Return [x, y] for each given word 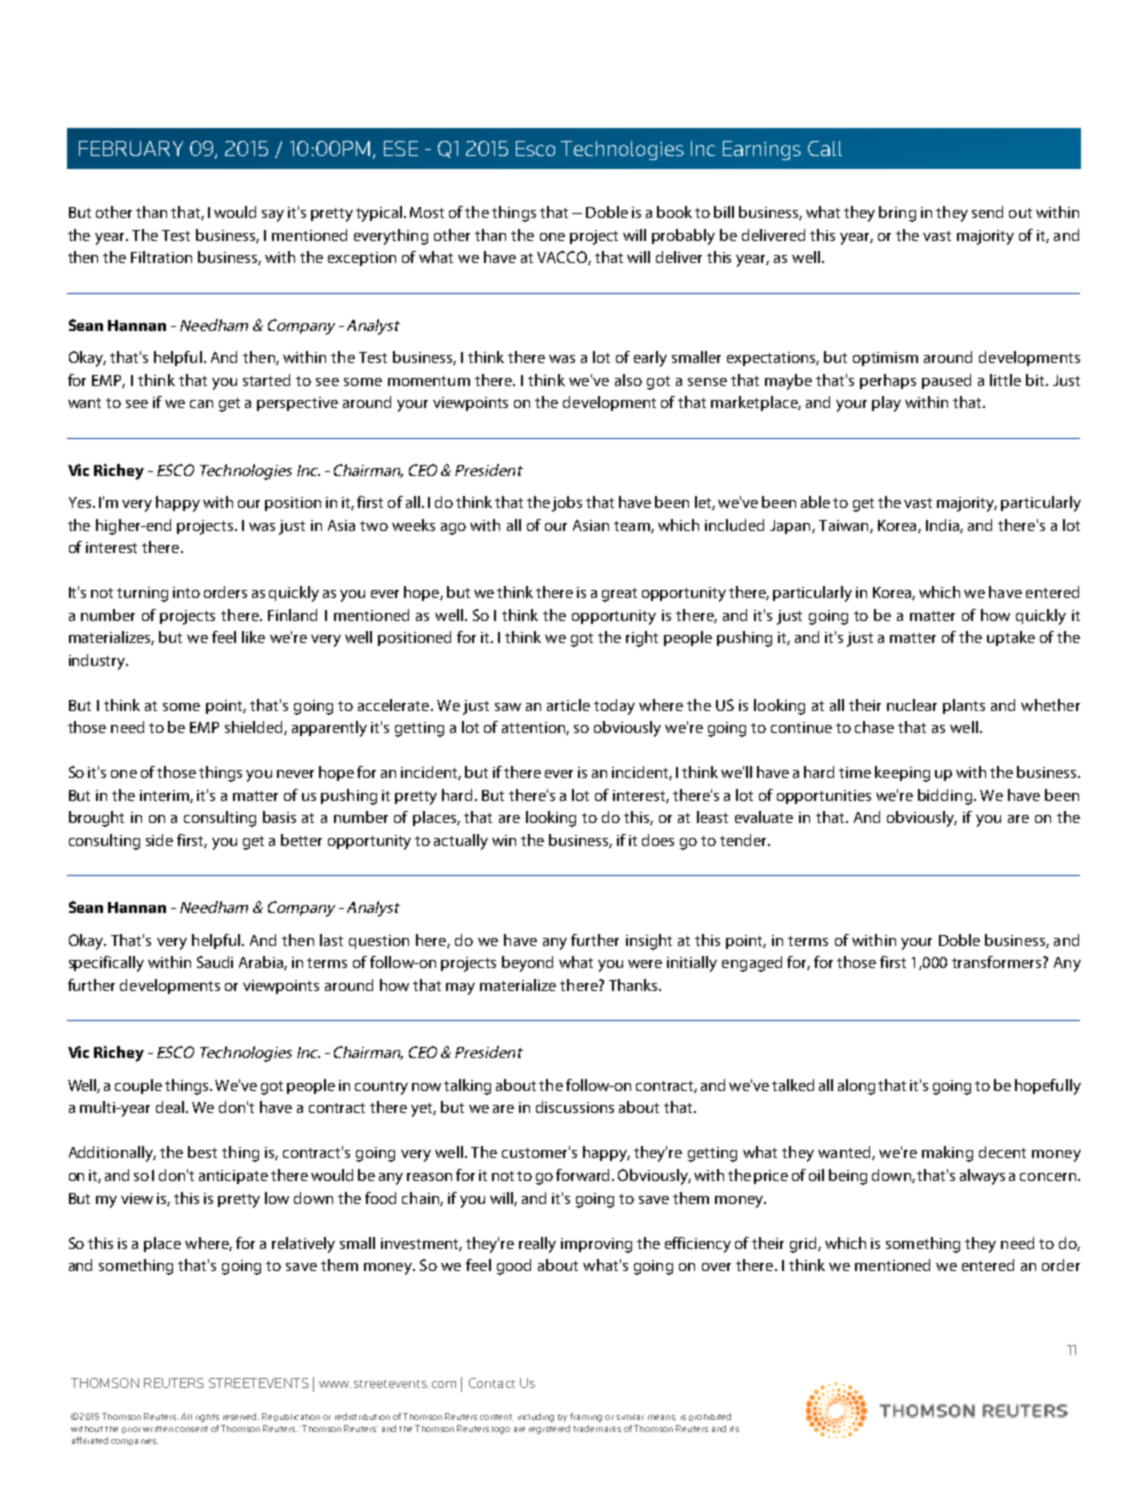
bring [897, 214]
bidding [946, 797]
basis [279, 817]
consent [191, 1429]
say [273, 216]
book [674, 212]
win [504, 840]
